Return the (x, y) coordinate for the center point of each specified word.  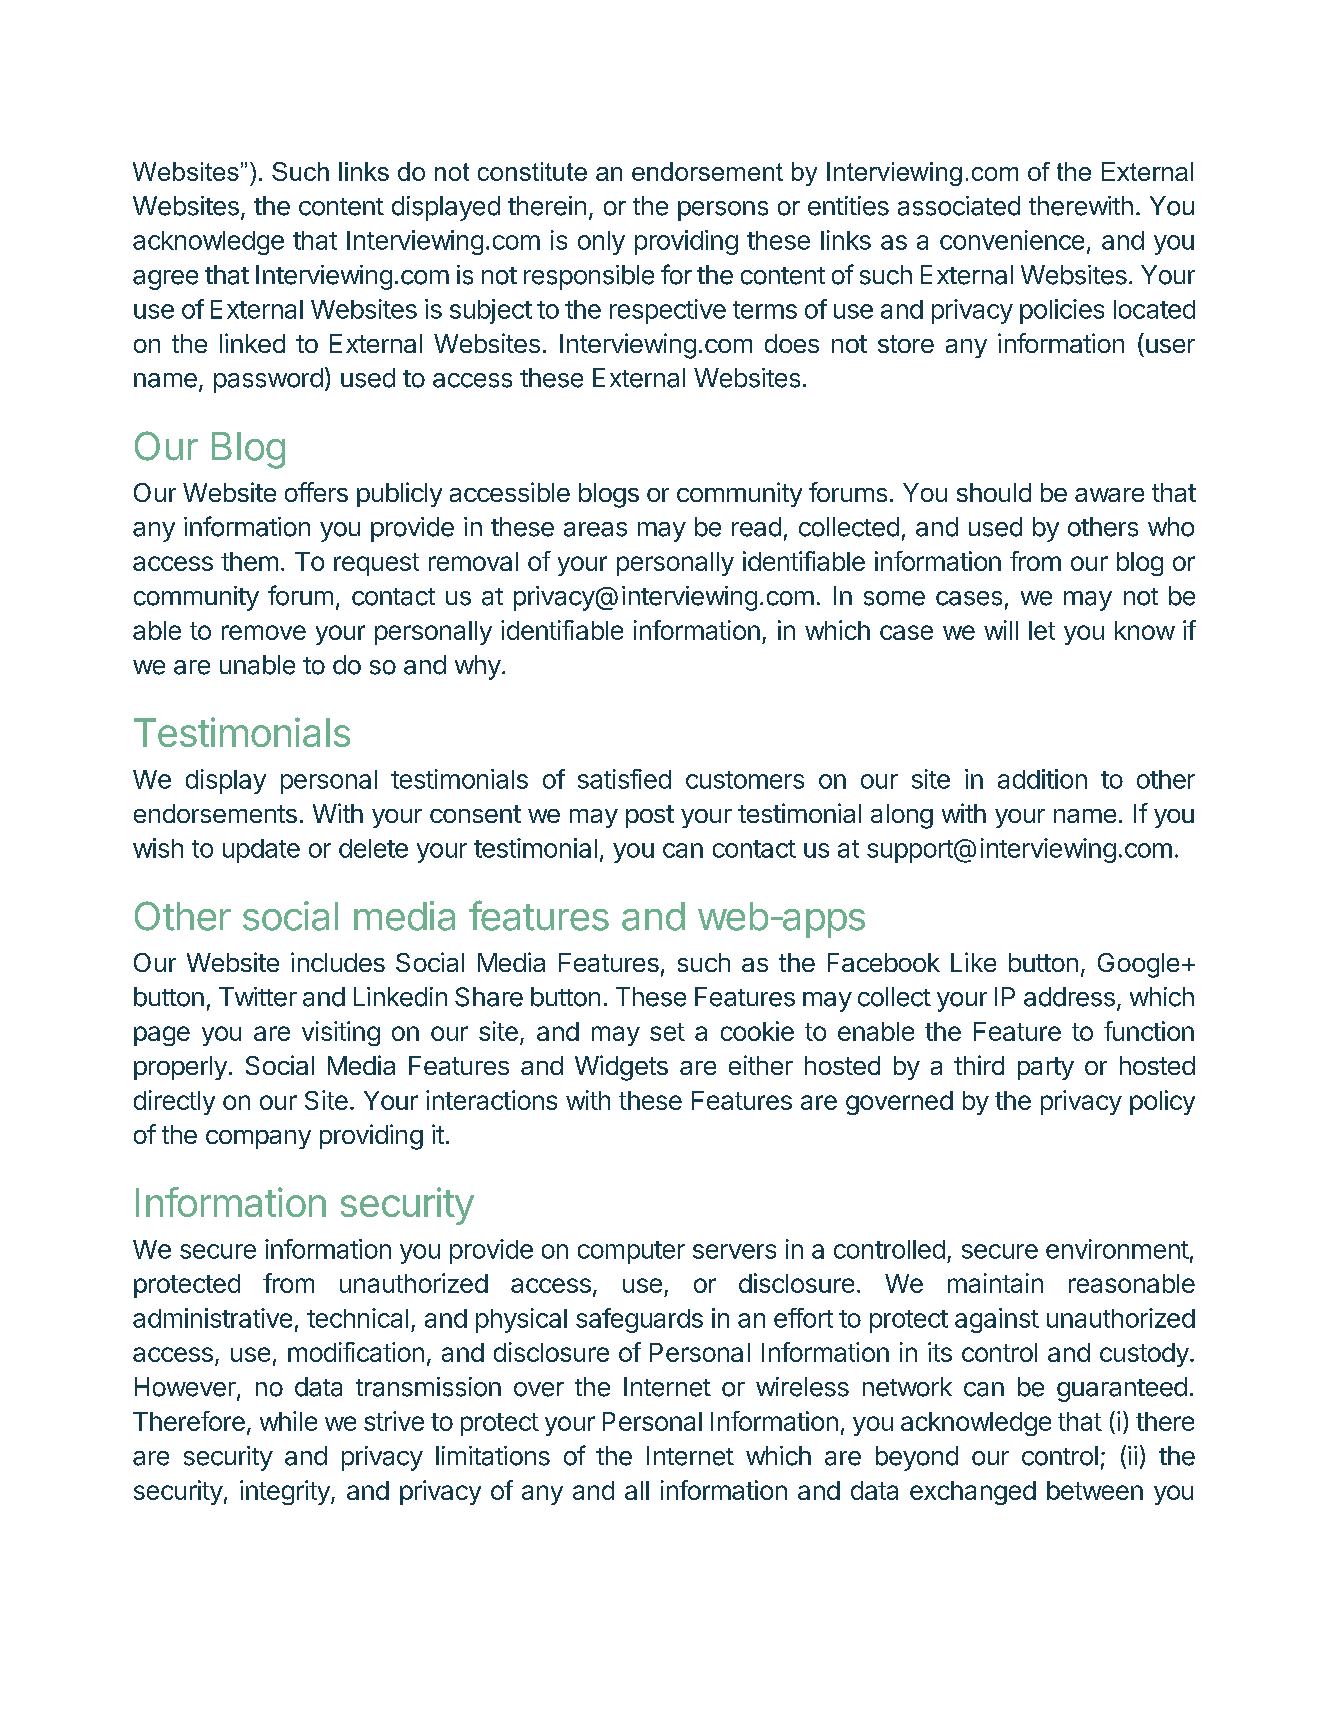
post (650, 816)
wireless (802, 1387)
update (261, 851)
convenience (1012, 240)
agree (165, 280)
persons (723, 211)
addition (1042, 779)
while (288, 1421)
